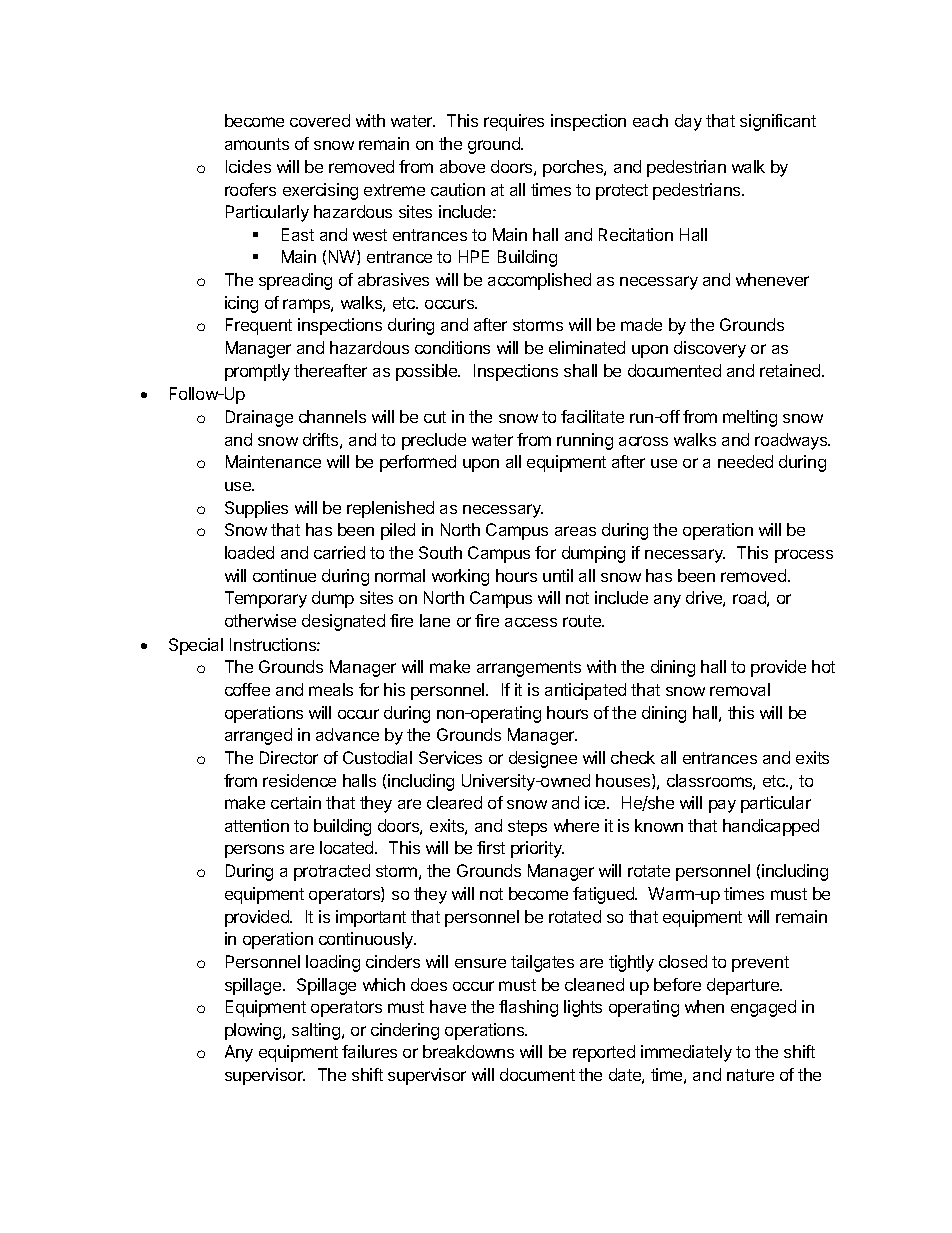 This screenshot has width=952, height=1233. I want to click on requires, so click(514, 122).
